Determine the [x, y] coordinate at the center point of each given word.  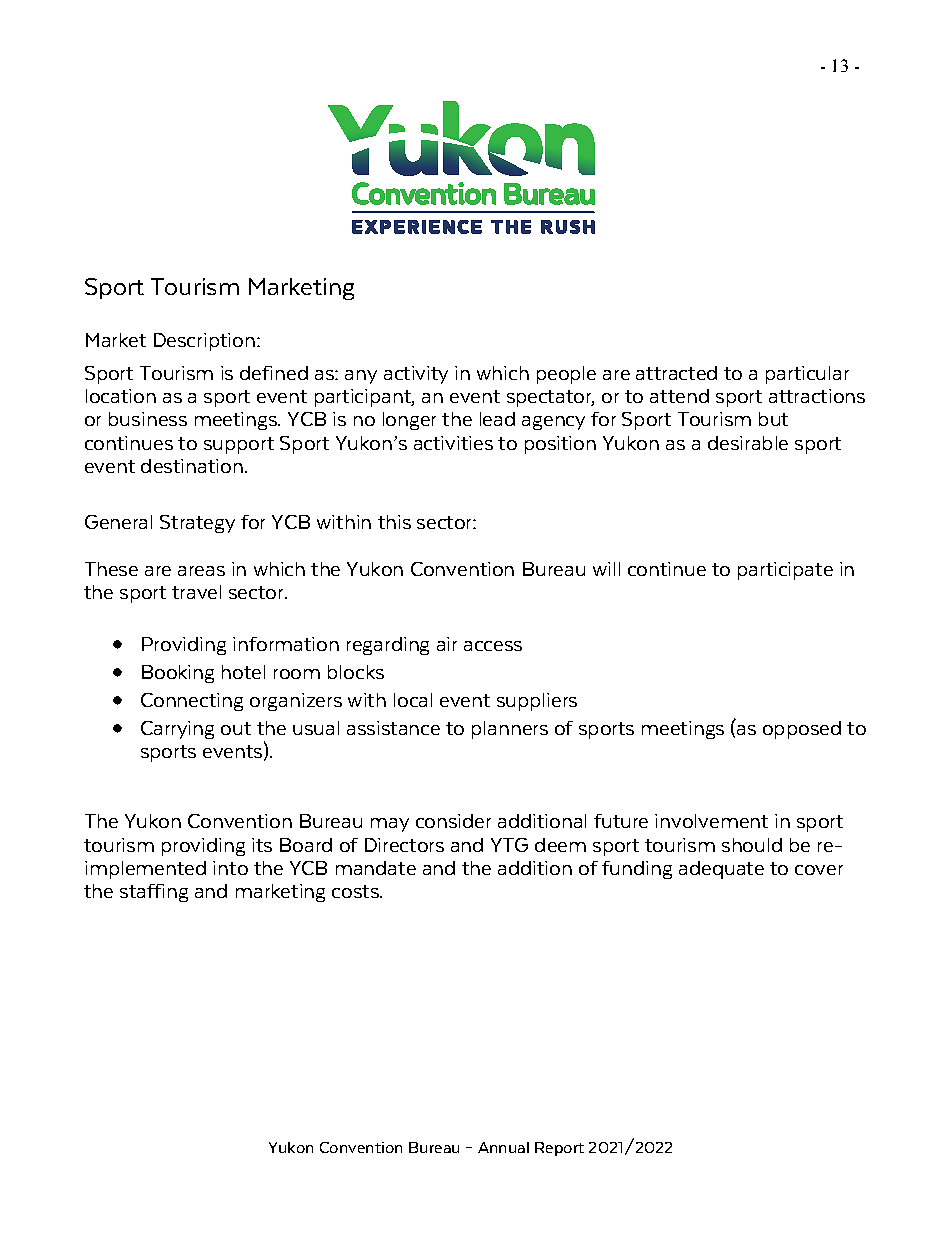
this [394, 522]
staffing [154, 893]
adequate [721, 870]
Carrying [177, 730]
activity [416, 375]
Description [204, 342]
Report [559, 1149]
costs [356, 891]
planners [510, 730]
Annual [503, 1147]
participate [785, 571]
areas [201, 571]
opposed [802, 730]
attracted [676, 373]
